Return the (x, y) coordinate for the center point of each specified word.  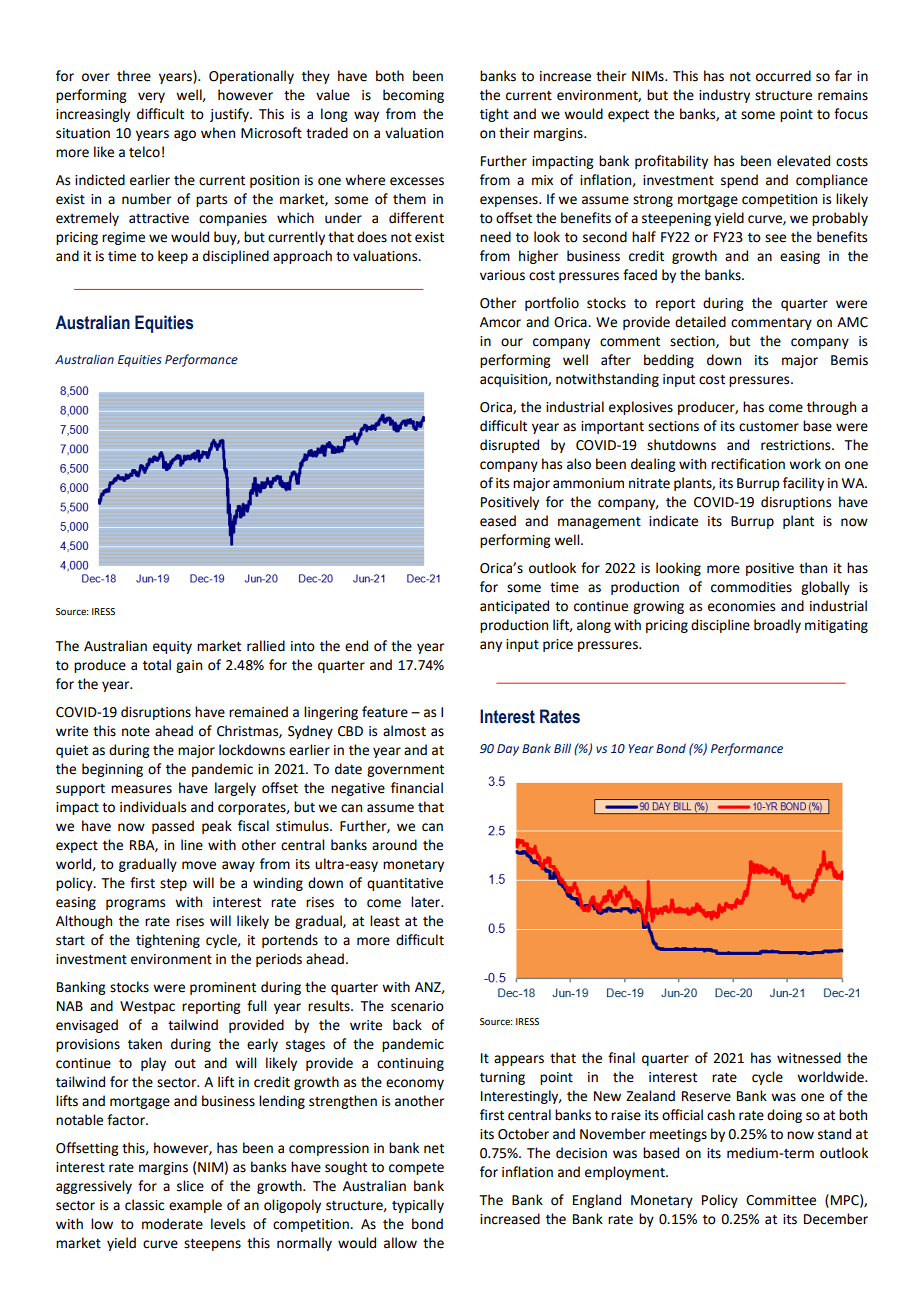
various (502, 275)
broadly (777, 626)
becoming (413, 96)
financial (417, 788)
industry (724, 96)
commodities (751, 587)
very (151, 97)
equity (172, 647)
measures (141, 789)
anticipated (514, 607)
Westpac (147, 1007)
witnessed (809, 1058)
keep (173, 257)
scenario (417, 1006)
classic (144, 1205)
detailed (700, 322)
